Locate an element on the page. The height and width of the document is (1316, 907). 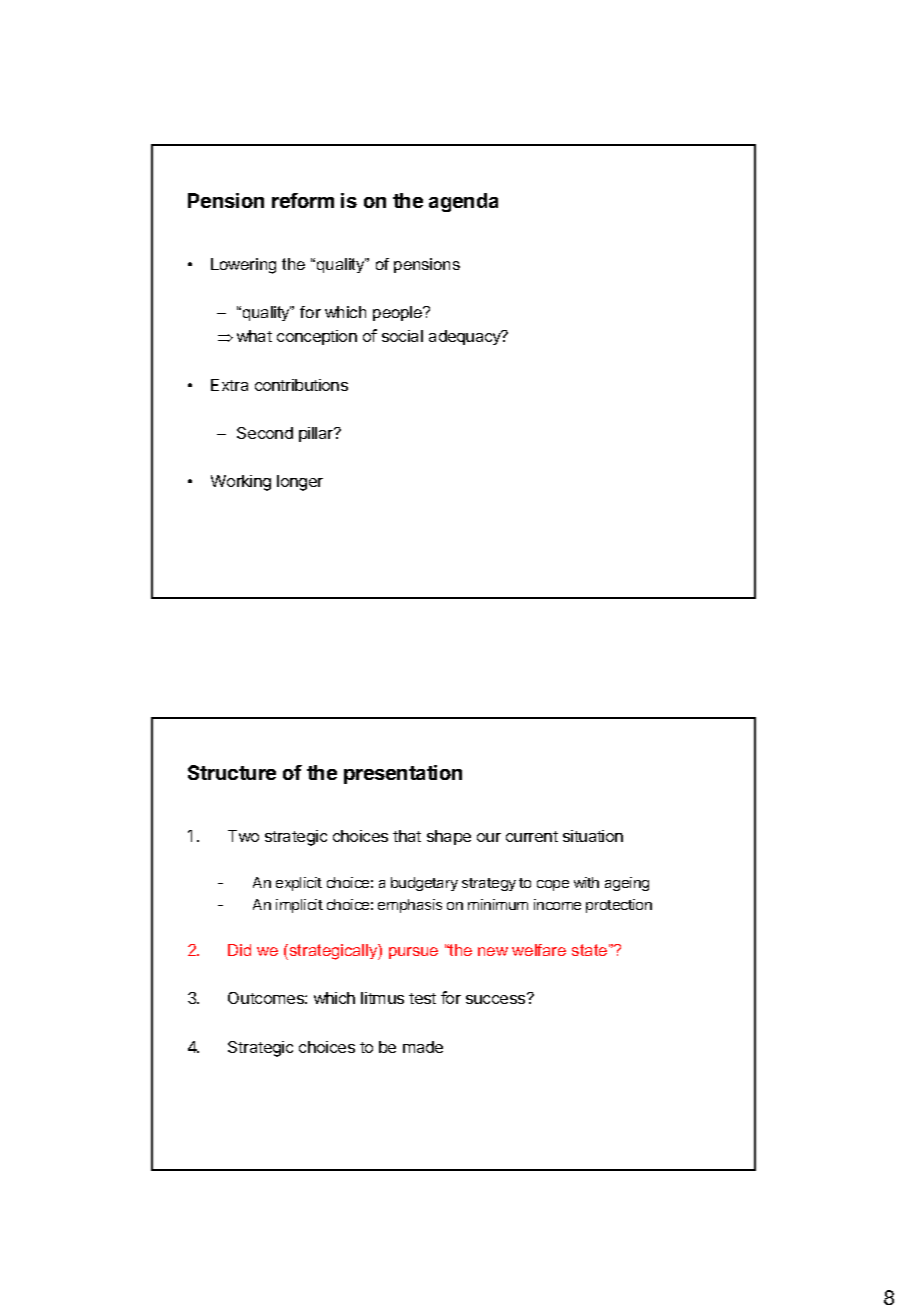
longer is located at coordinates (300, 483).
